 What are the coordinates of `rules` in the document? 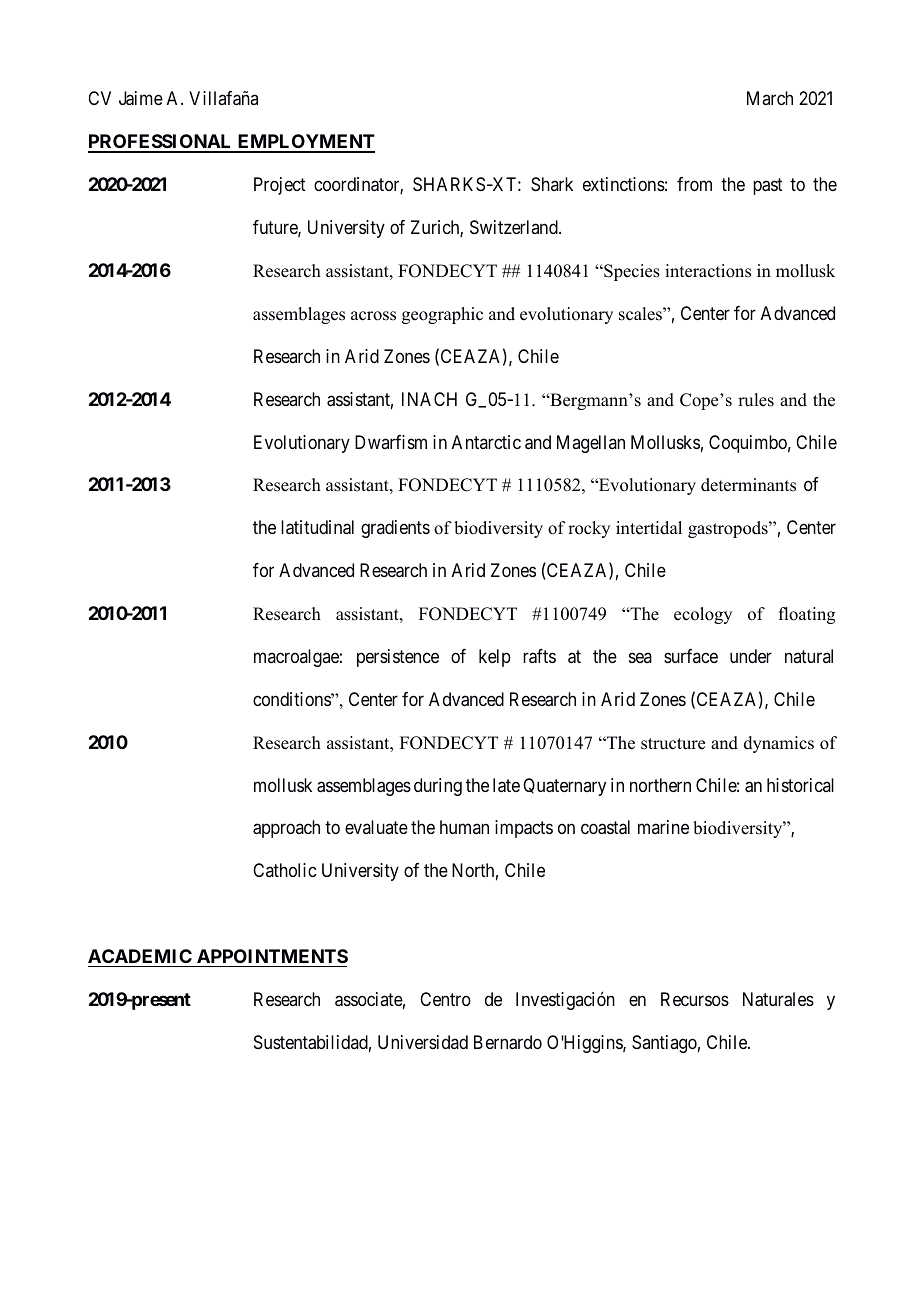 It's located at (756, 400).
